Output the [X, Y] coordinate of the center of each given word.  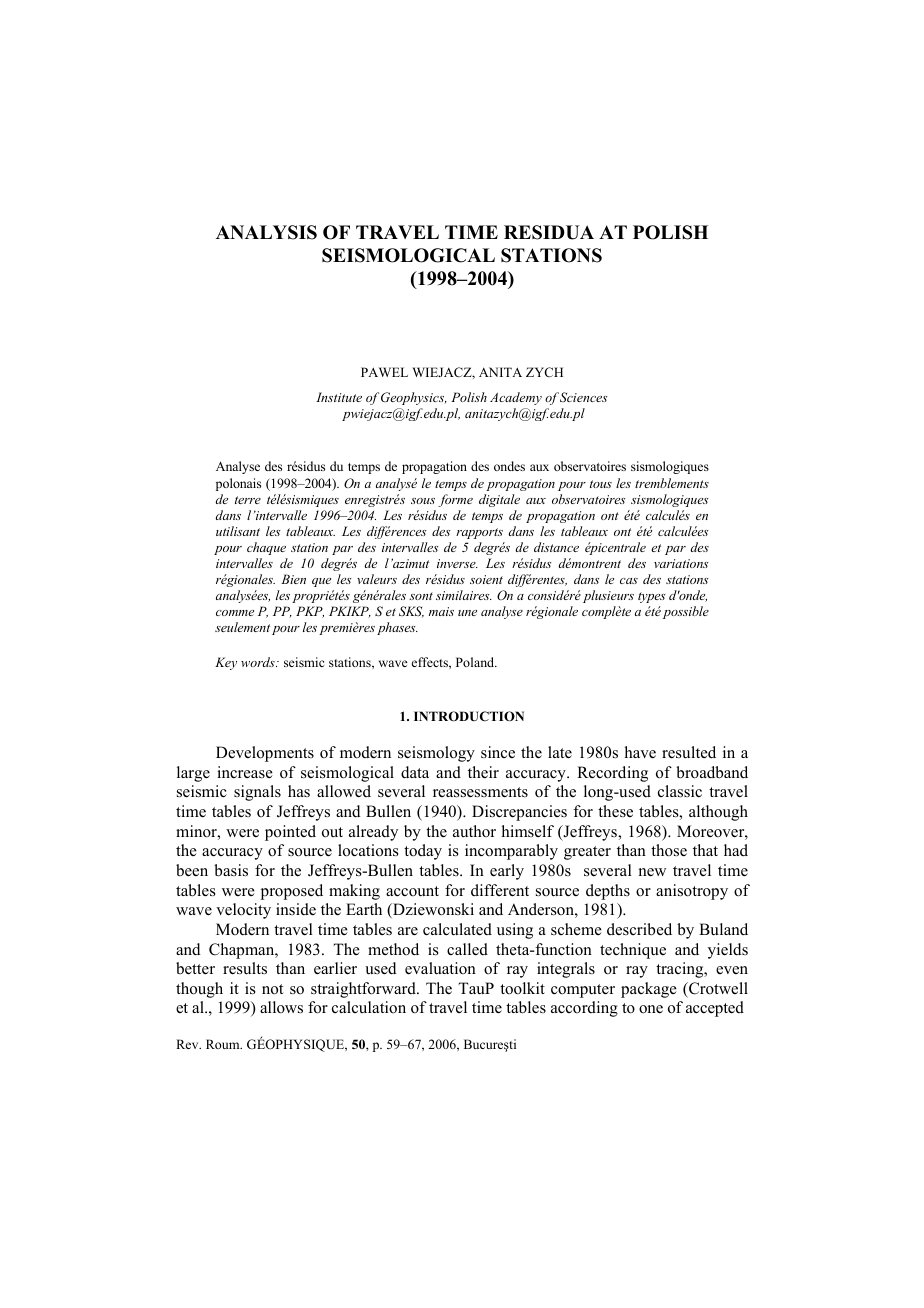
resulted [689, 752]
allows [281, 1007]
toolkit [522, 988]
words [259, 662]
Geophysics [414, 398]
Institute [339, 397]
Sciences [583, 397]
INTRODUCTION [469, 716]
